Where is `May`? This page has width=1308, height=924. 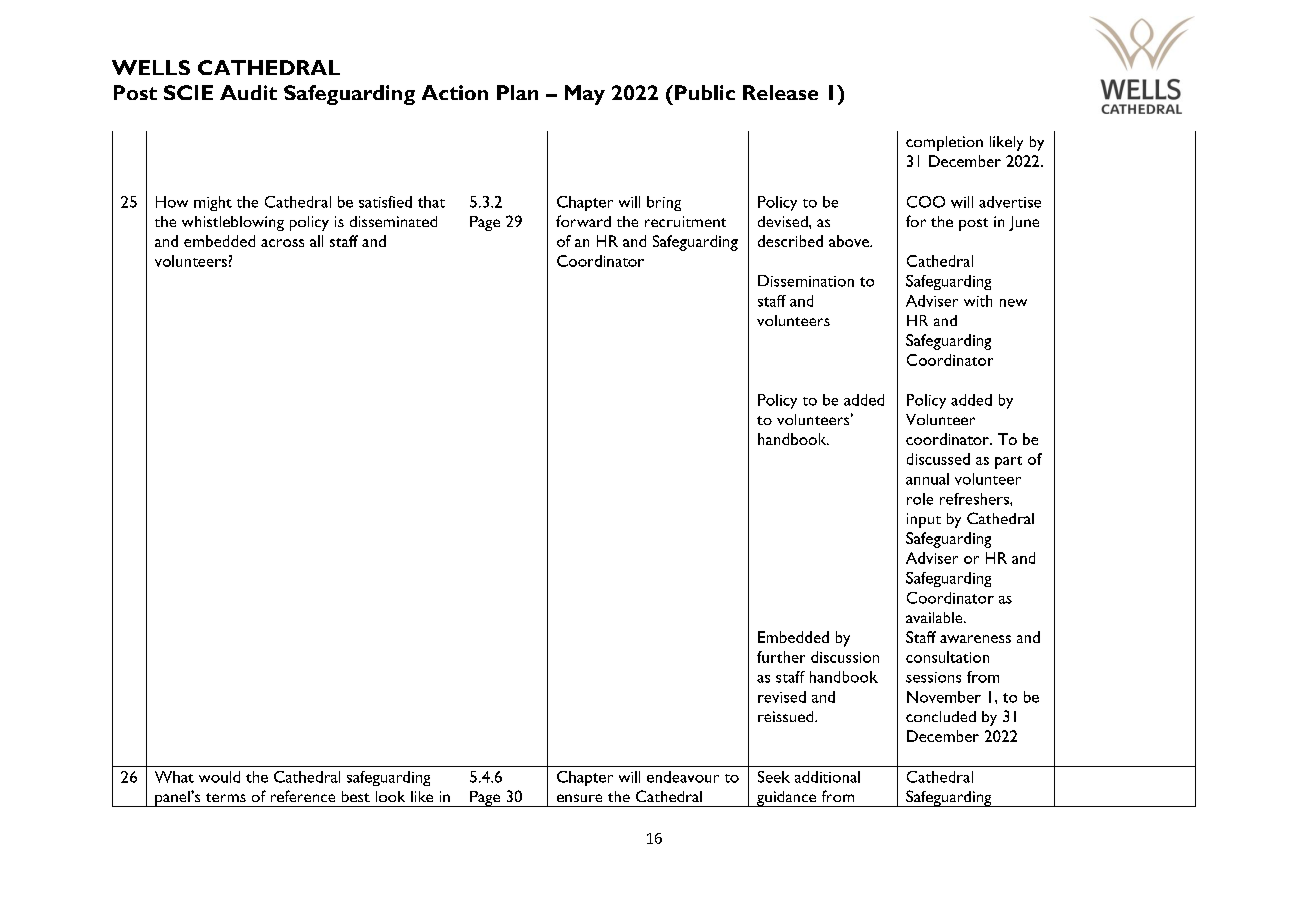
May is located at coordinates (585, 95).
